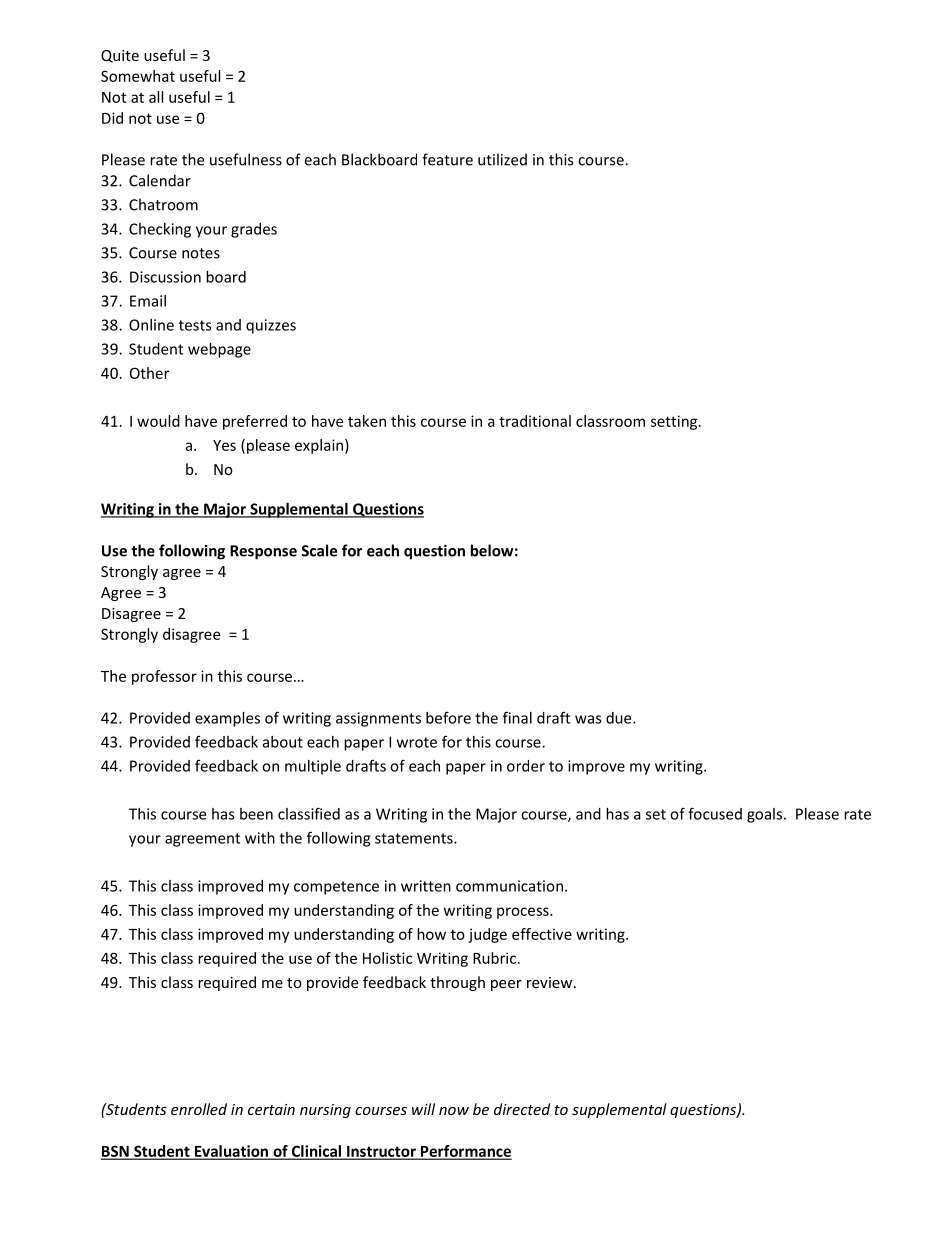 Image resolution: width=952 pixels, height=1233 pixels. What do you see at coordinates (454, 1111) in the page?
I see `now` at bounding box center [454, 1111].
